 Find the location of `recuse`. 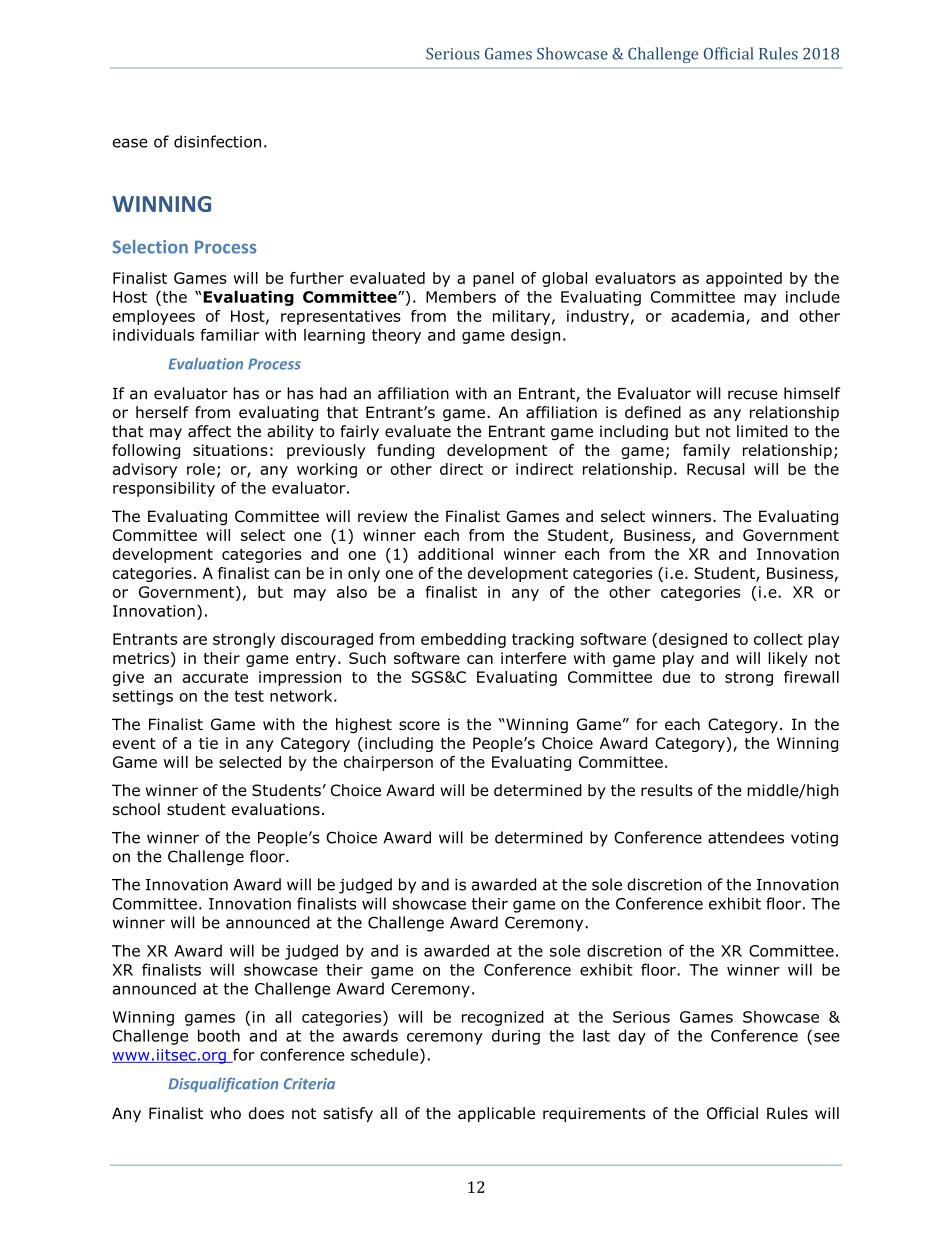

recuse is located at coordinates (753, 395).
